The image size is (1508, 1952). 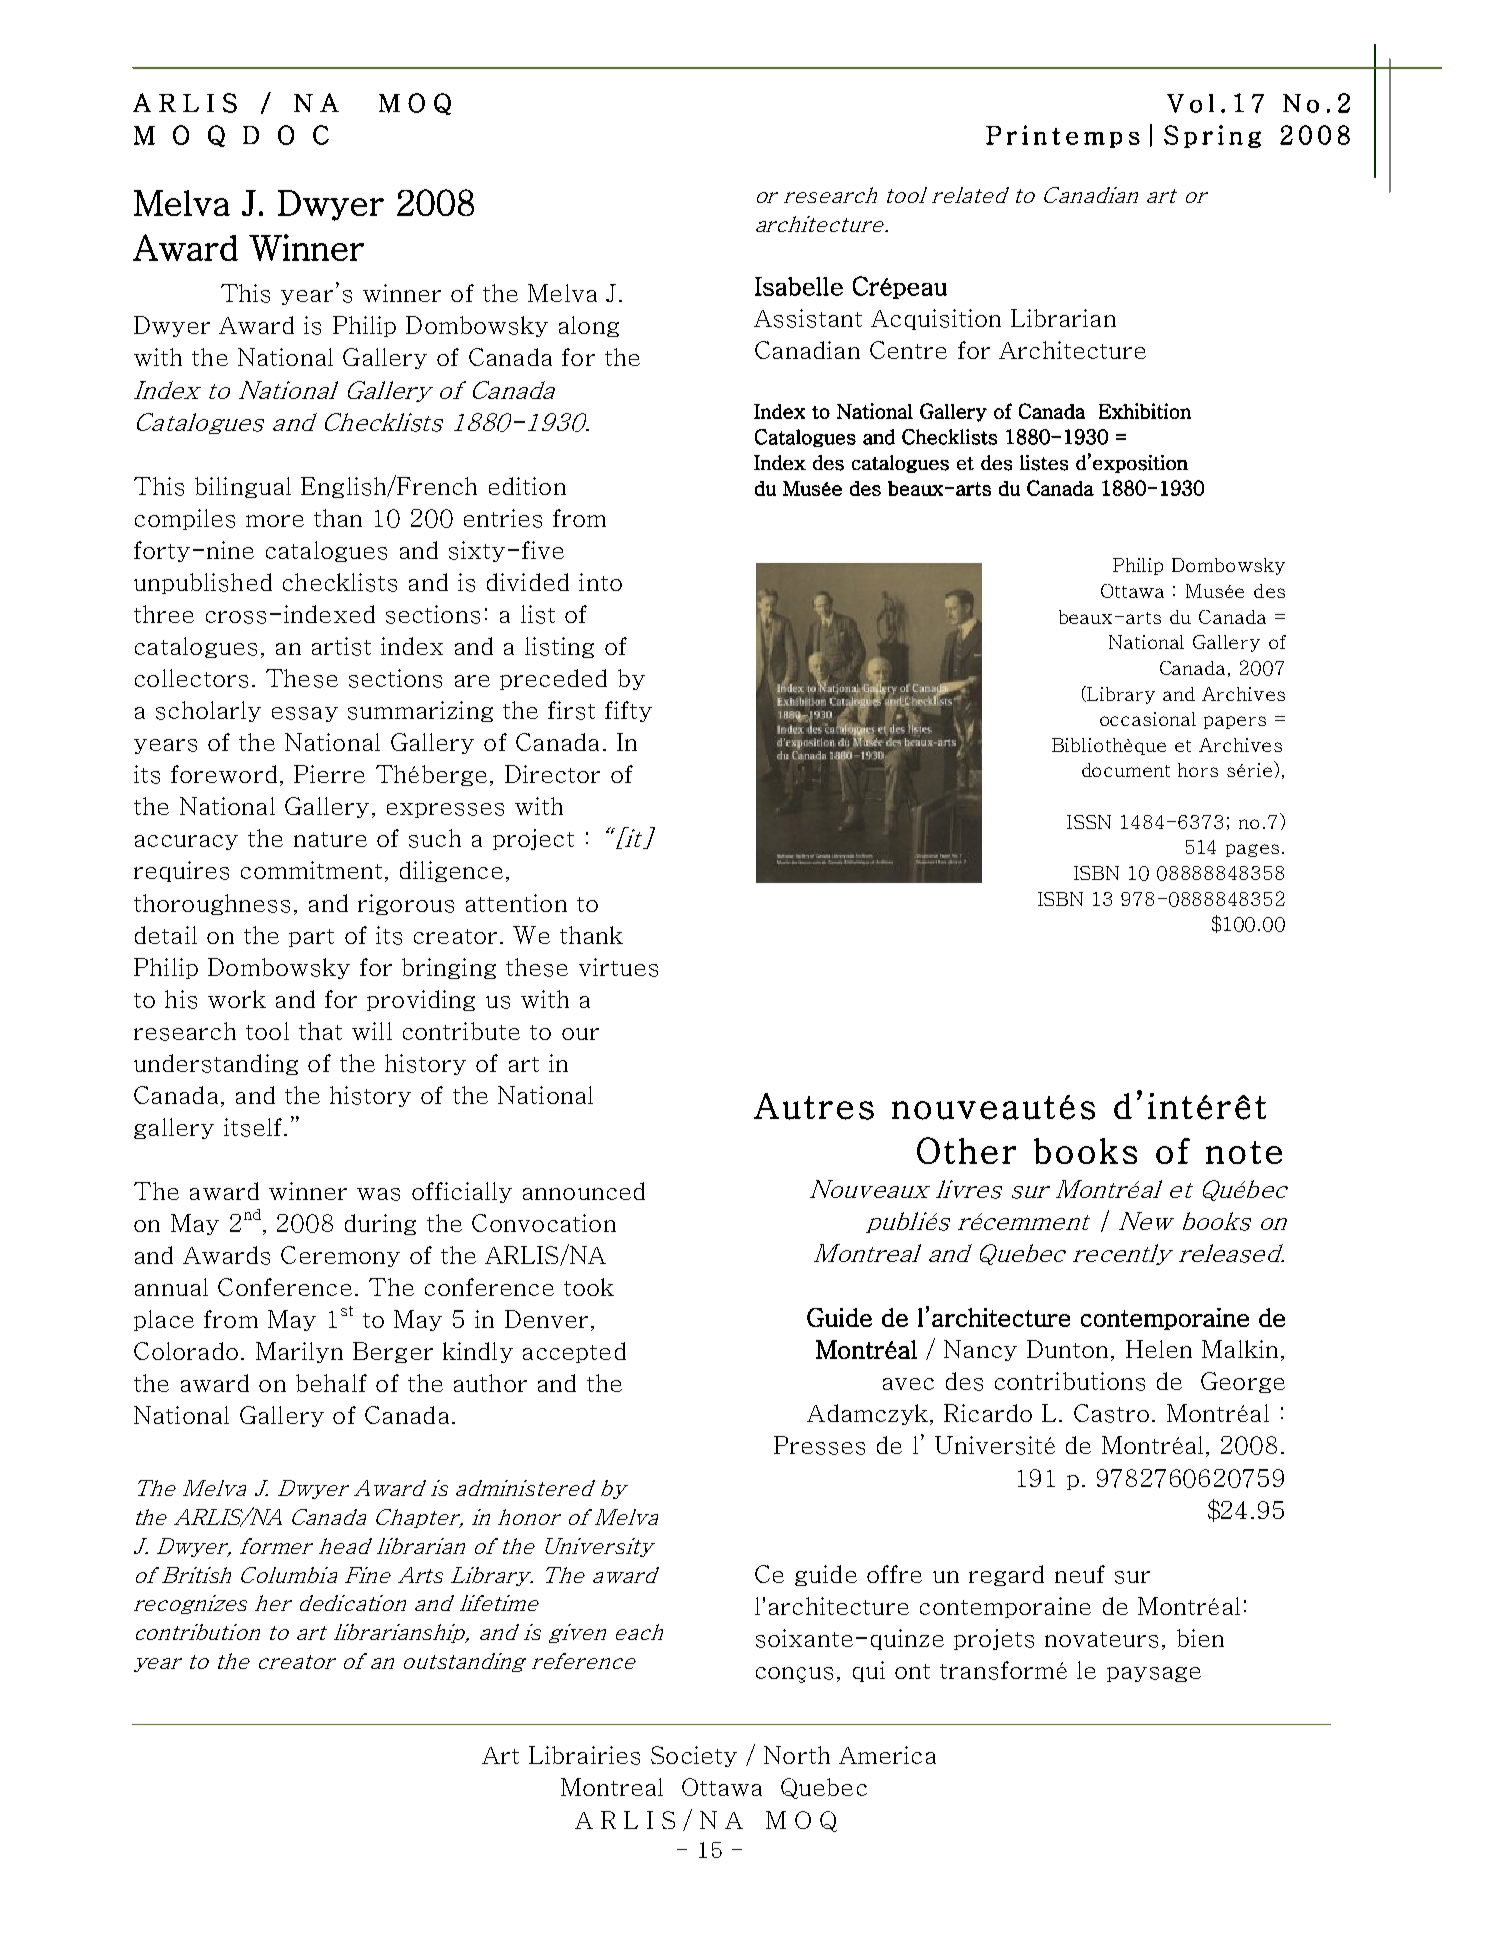 I want to click on fifty, so click(x=628, y=711).
